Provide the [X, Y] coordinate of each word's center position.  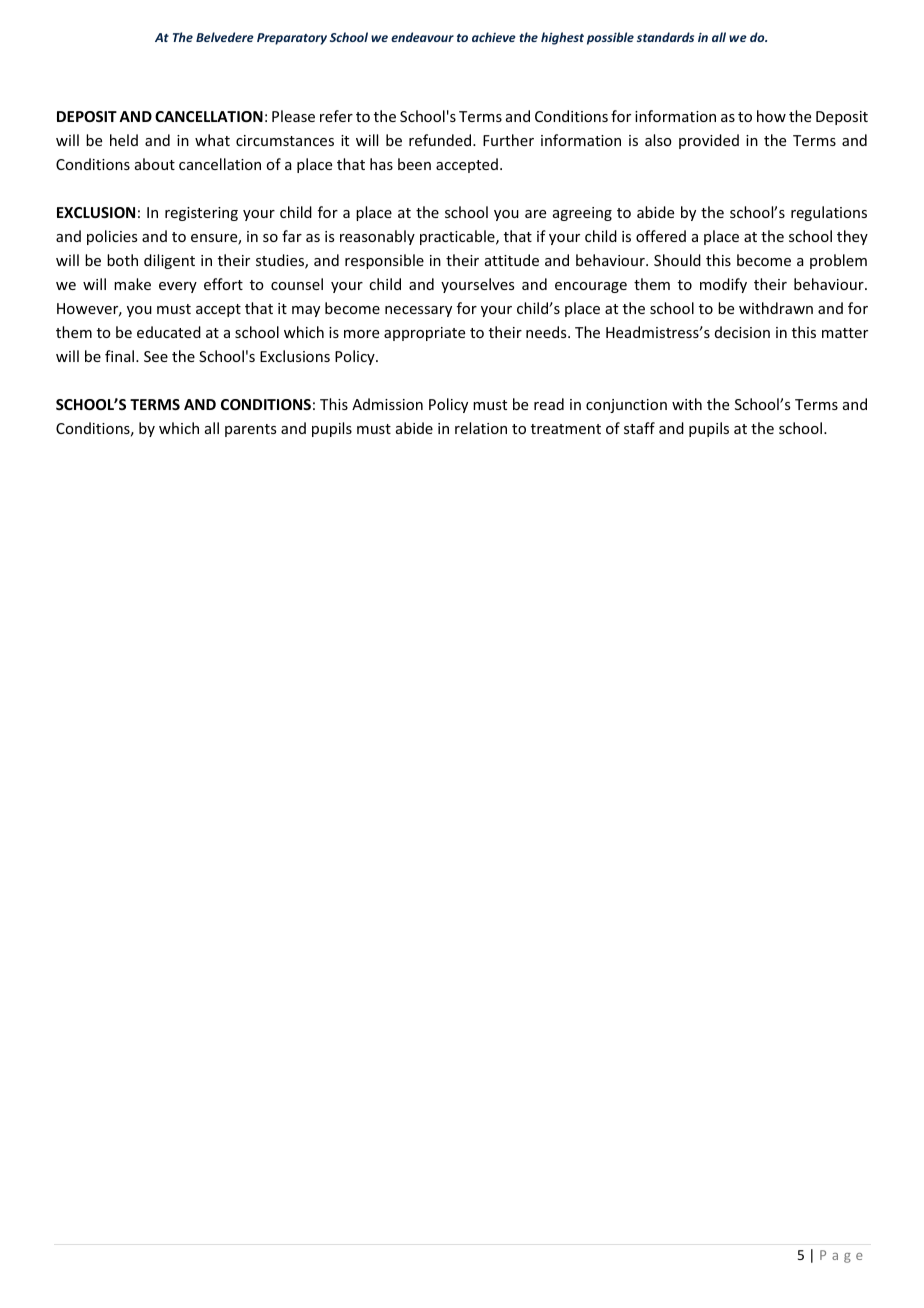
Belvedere [225, 37]
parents [250, 430]
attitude [512, 260]
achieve [494, 37]
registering [201, 214]
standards [665, 37]
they [852, 237]
